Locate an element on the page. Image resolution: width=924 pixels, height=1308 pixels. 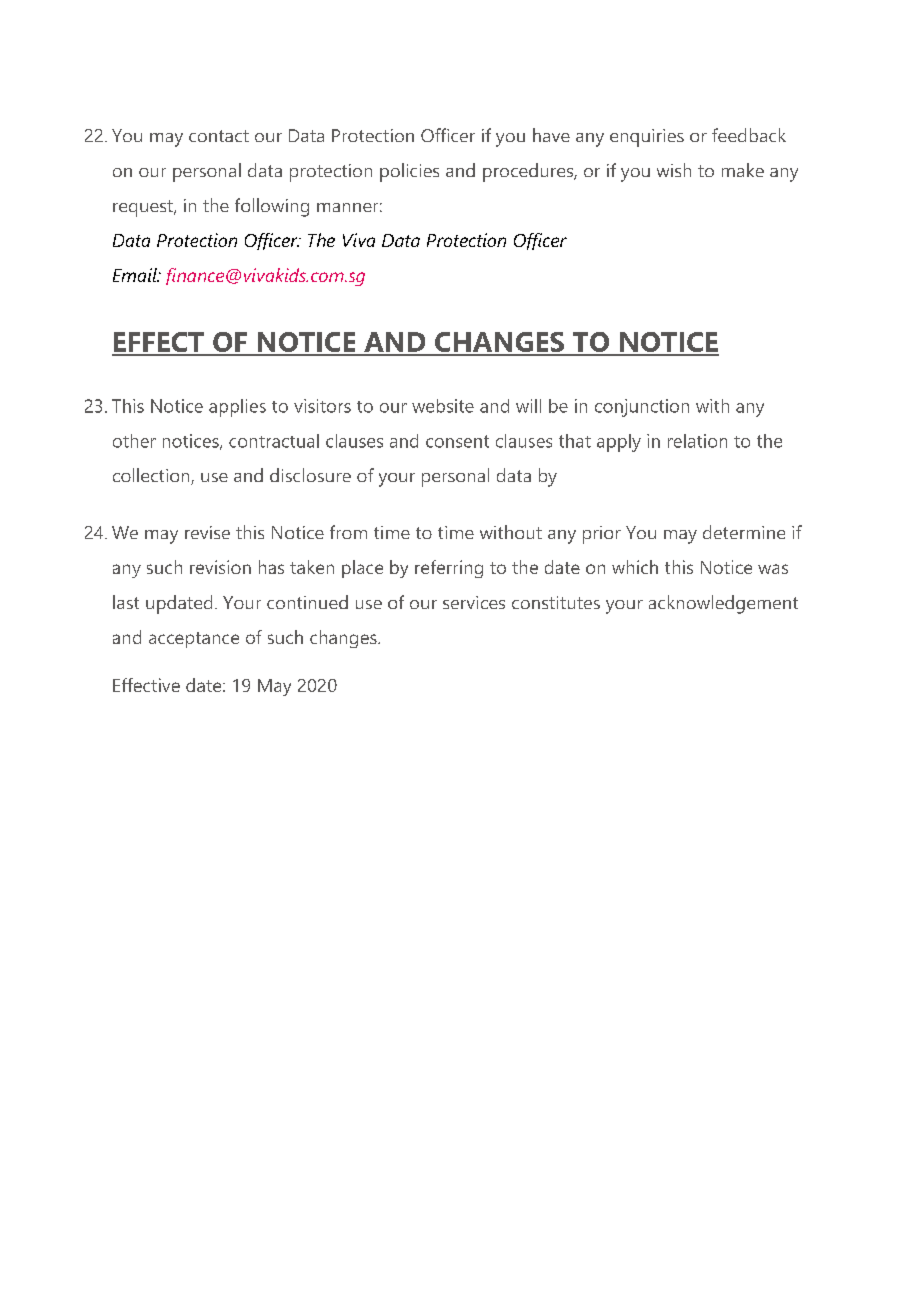
policies is located at coordinates (409, 172).
